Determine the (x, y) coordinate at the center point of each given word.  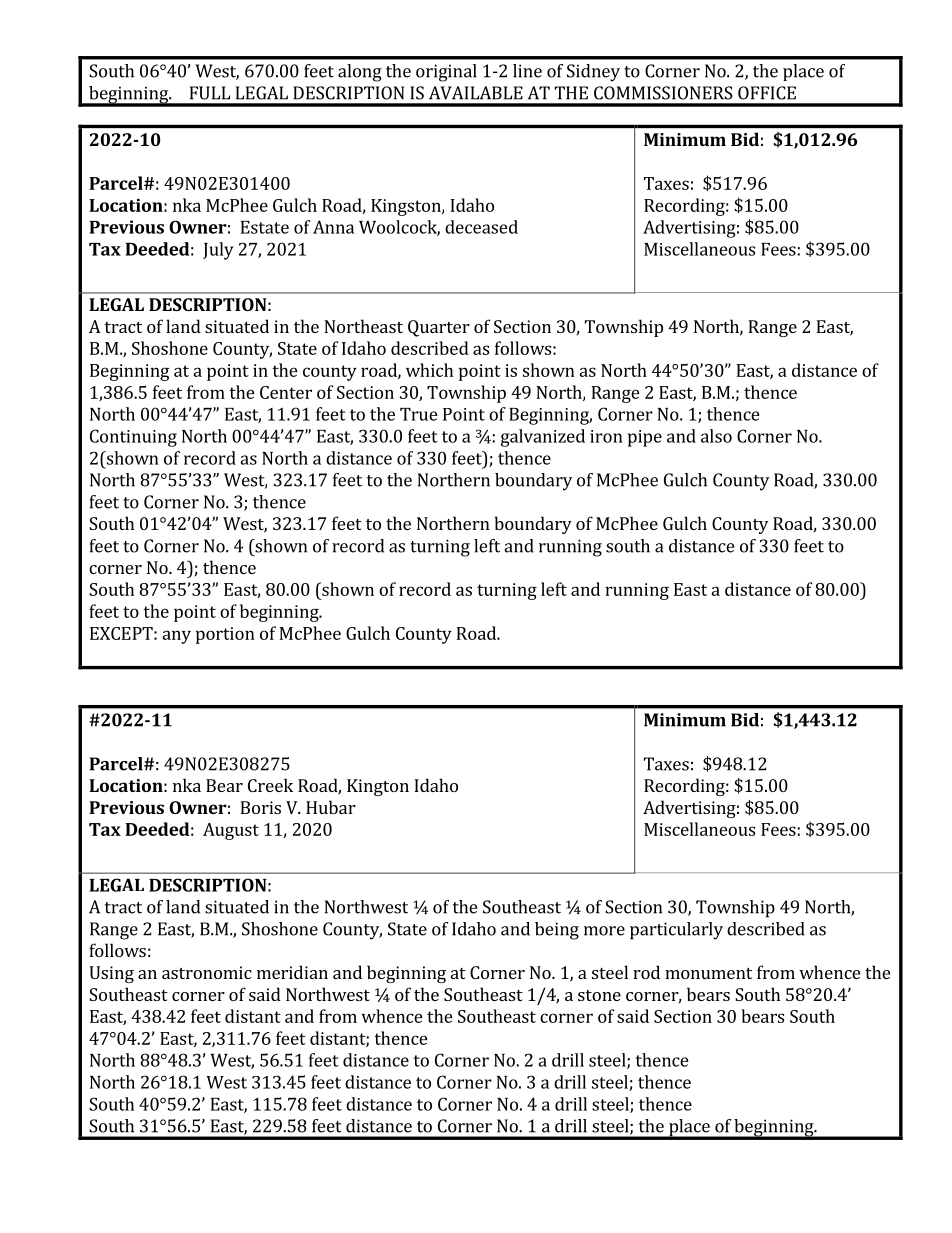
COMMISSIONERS (663, 93)
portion (225, 635)
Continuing (133, 438)
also (716, 436)
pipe (645, 438)
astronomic (207, 972)
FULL (210, 93)
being (557, 931)
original (446, 73)
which (429, 370)
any (176, 637)
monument (708, 973)
